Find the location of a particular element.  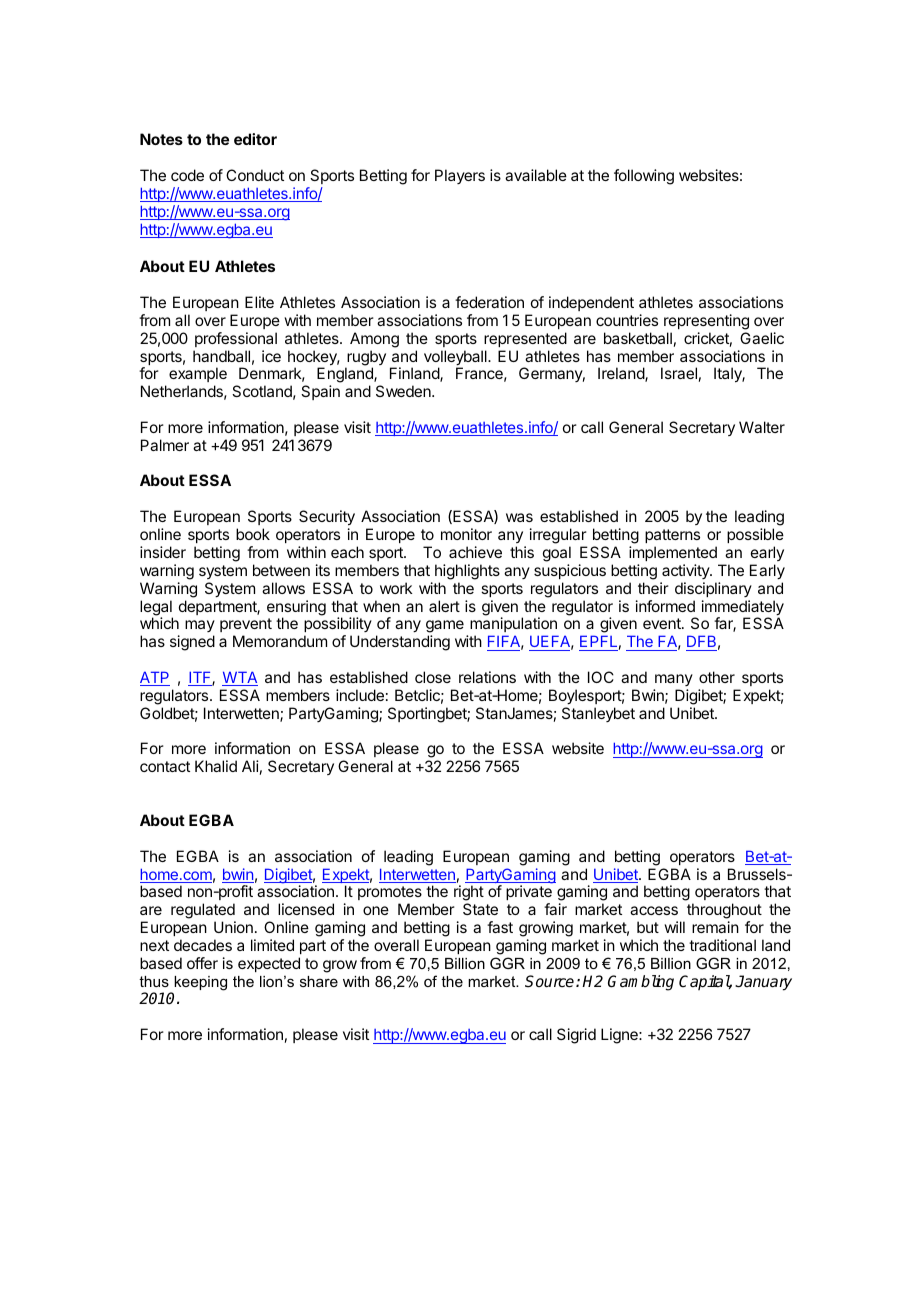

offer is located at coordinates (202, 963).
